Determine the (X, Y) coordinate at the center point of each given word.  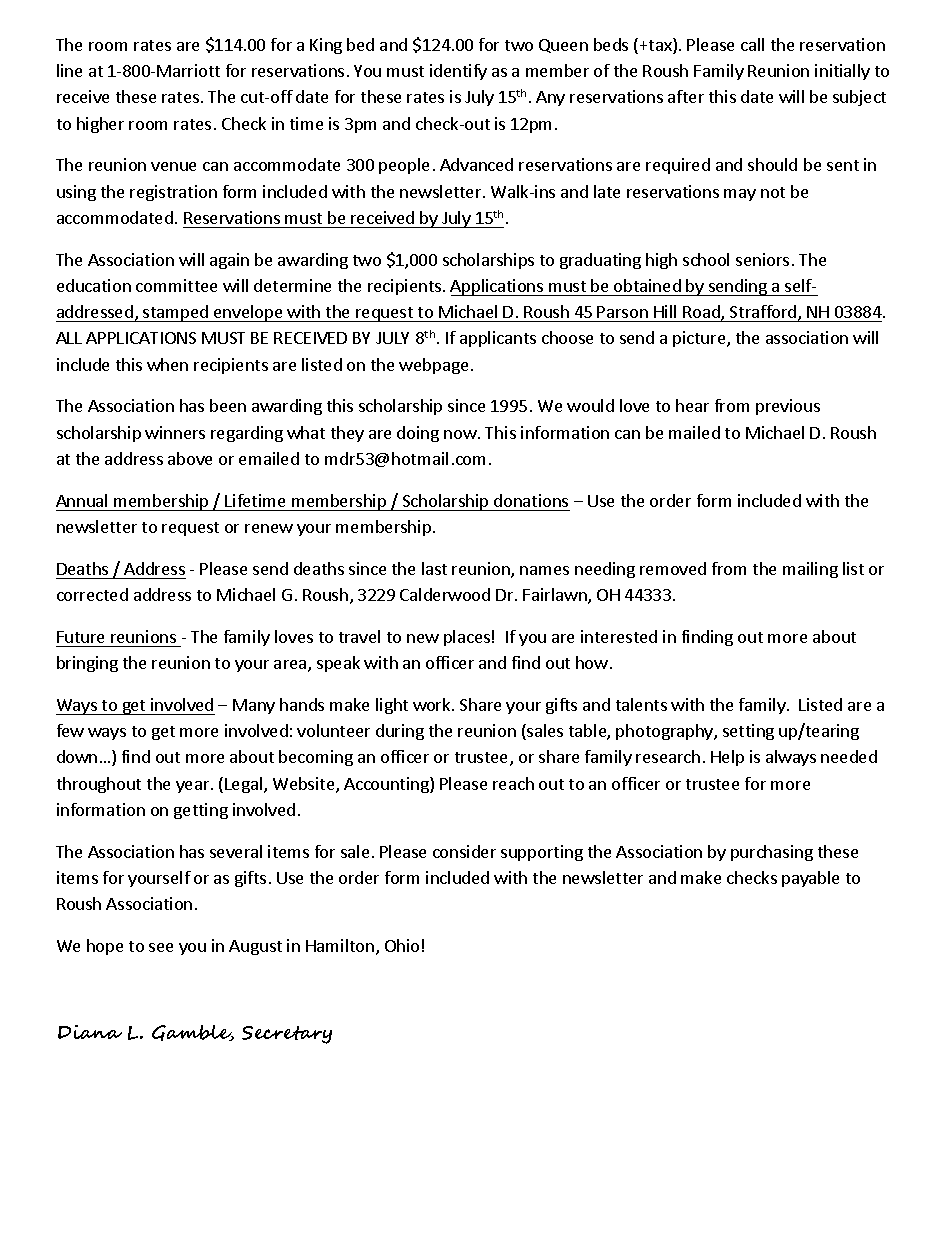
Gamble (193, 1033)
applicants (498, 339)
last (434, 568)
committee (176, 285)
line (69, 70)
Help (727, 758)
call (752, 44)
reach (513, 783)
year (194, 787)
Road (702, 313)
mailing (810, 570)
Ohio (402, 945)
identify (458, 72)
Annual (81, 500)
